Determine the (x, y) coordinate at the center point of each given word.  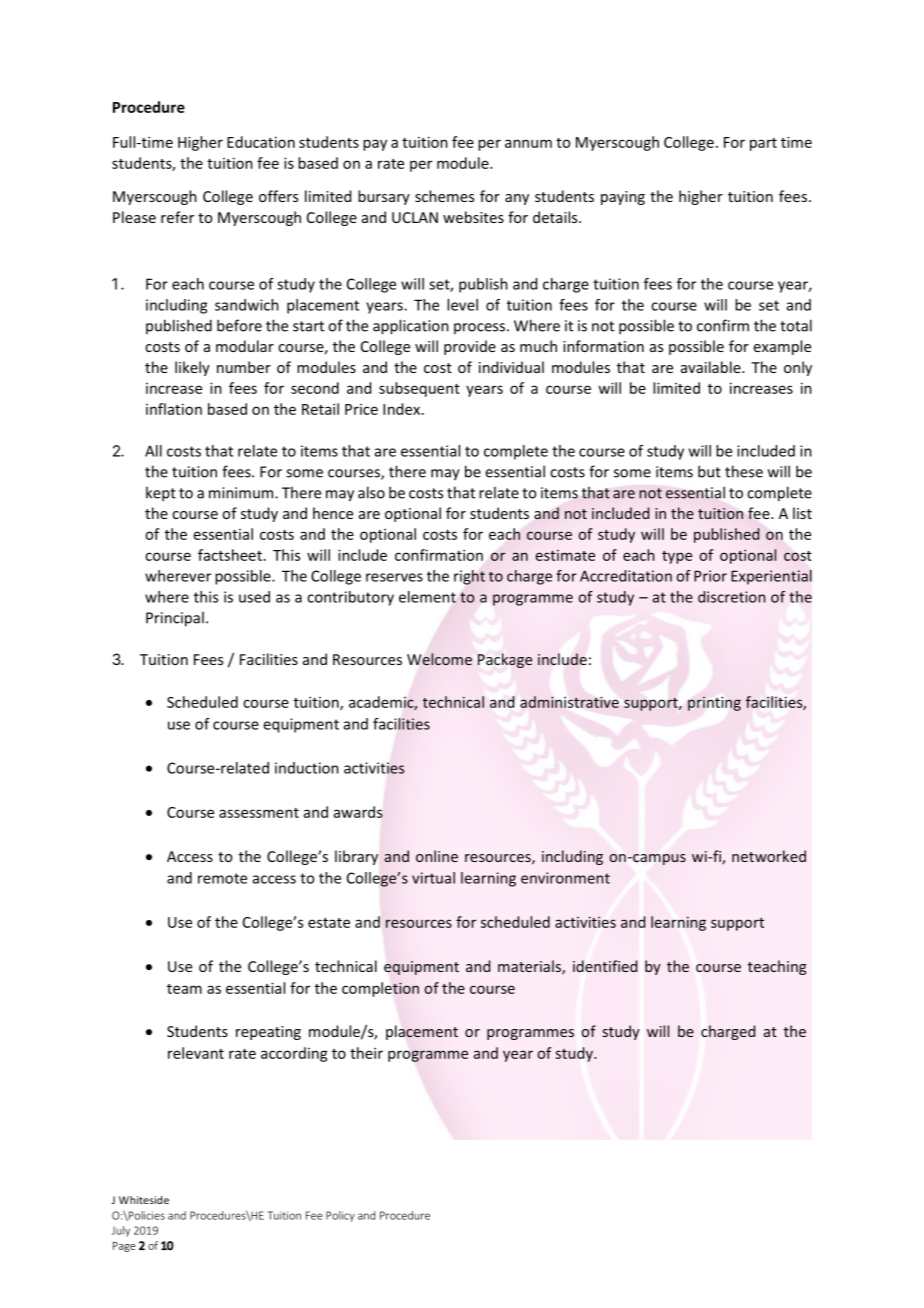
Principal (175, 619)
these (744, 471)
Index (403, 409)
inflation (174, 409)
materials (530, 967)
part (763, 144)
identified (605, 966)
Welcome (439, 659)
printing (714, 704)
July (121, 1231)
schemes (444, 196)
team (184, 989)
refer (177, 217)
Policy (340, 1216)
